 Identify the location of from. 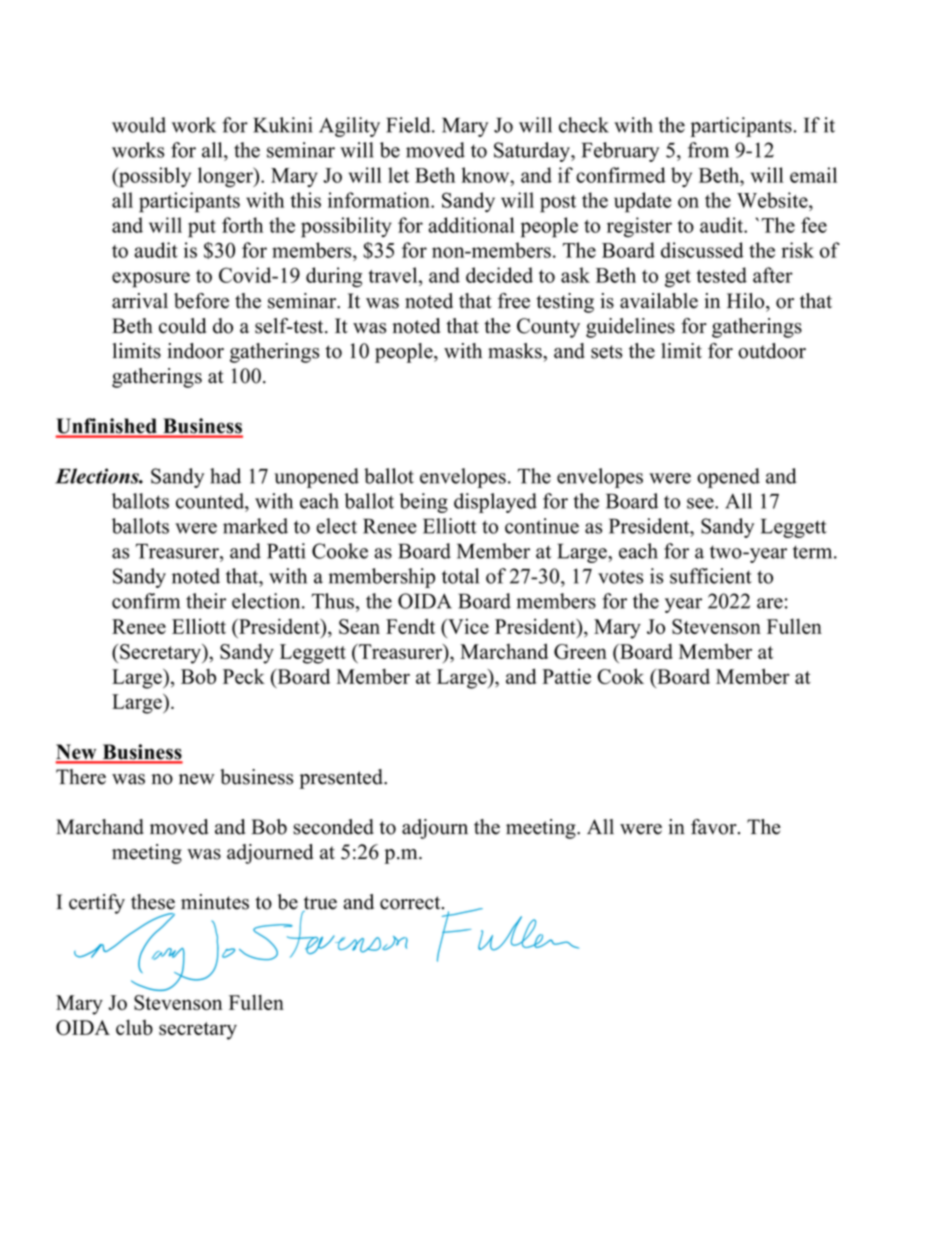
(708, 150).
